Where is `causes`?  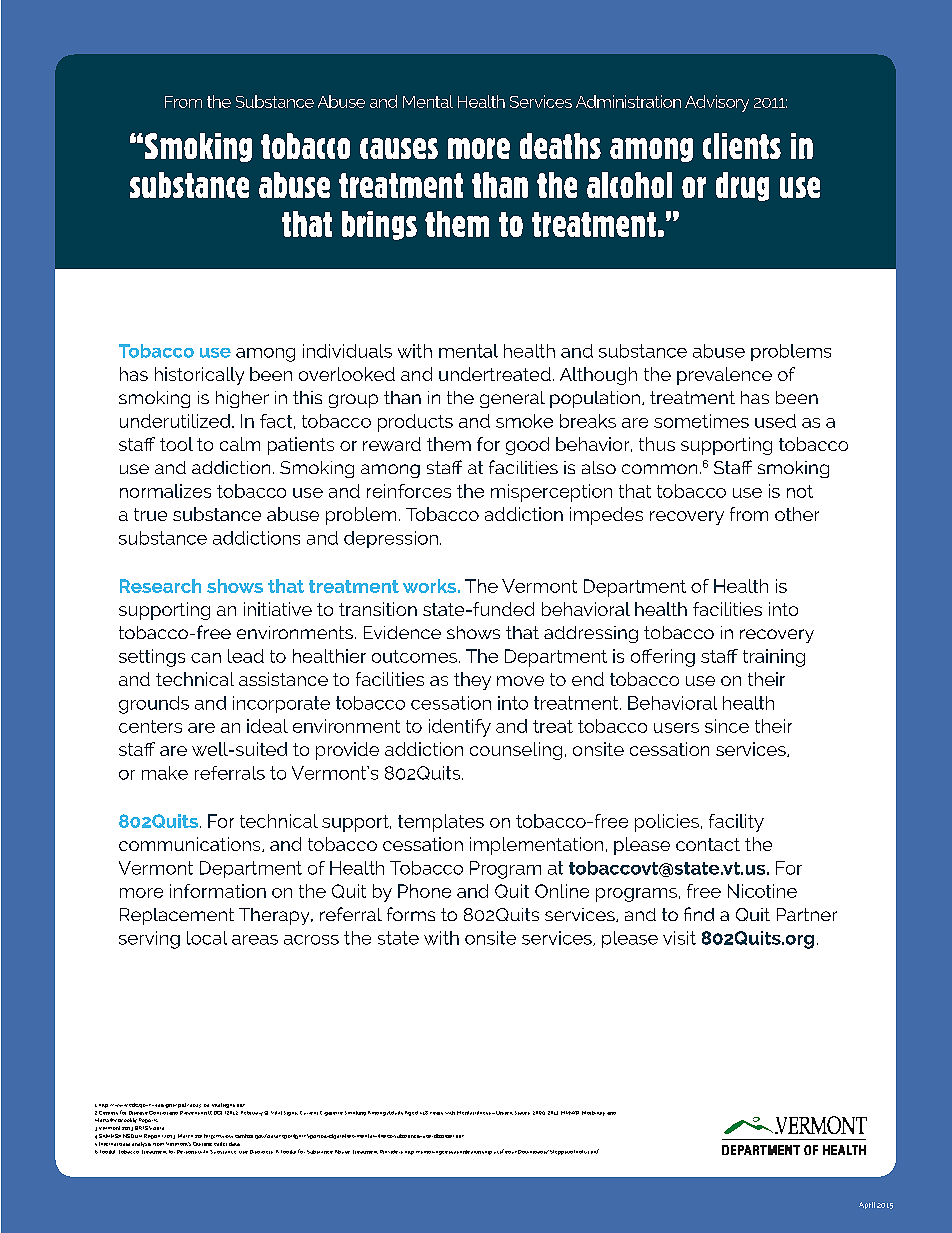 causes is located at coordinates (399, 148).
